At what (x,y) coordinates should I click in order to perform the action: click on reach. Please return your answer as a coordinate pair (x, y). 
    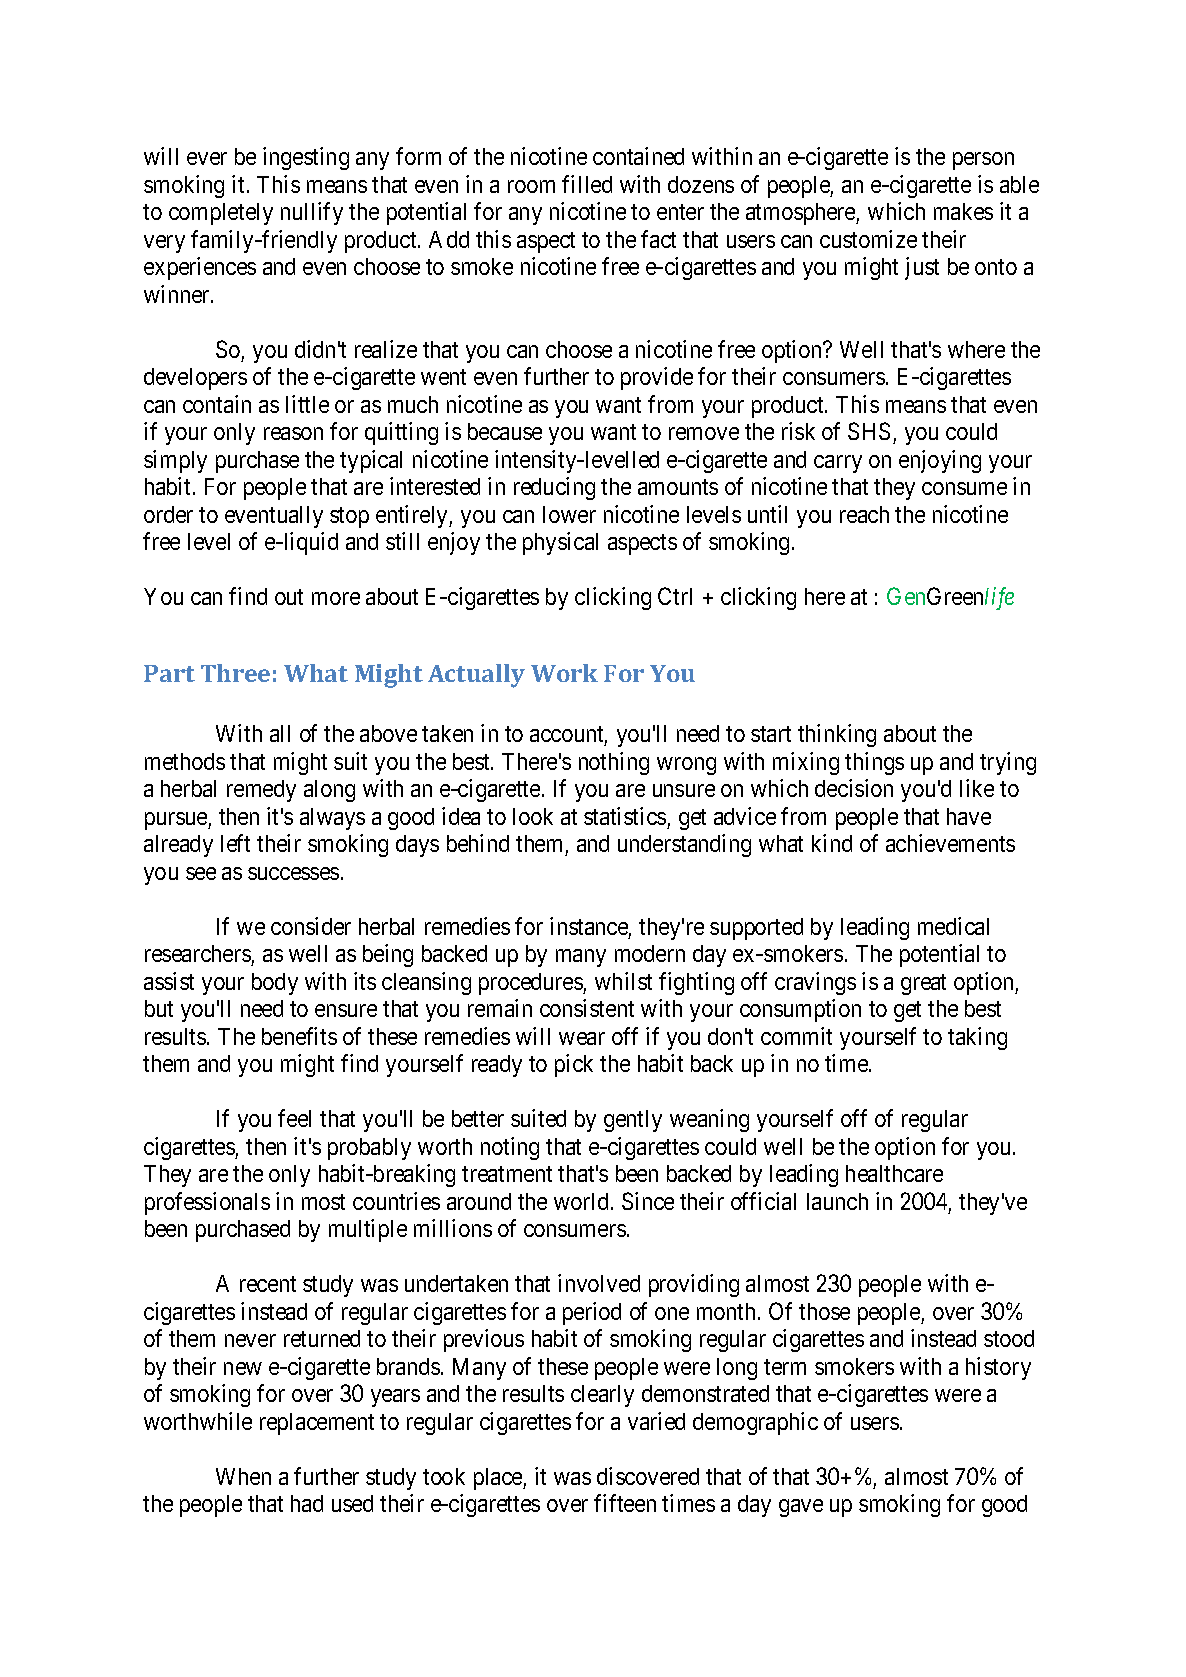
    Looking at the image, I should click on (864, 514).
